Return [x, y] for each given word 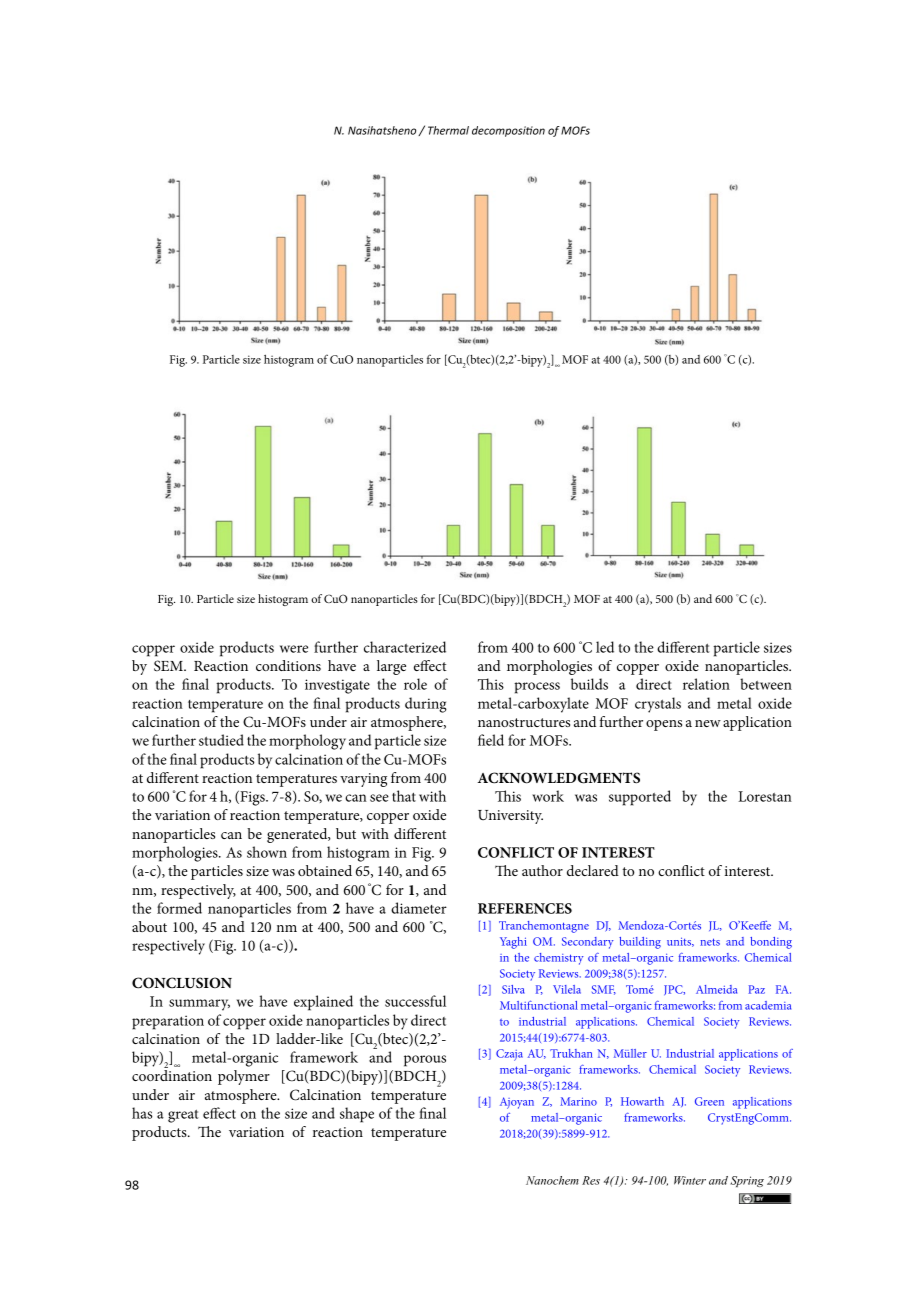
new [708, 723]
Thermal [448, 130]
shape [357, 1115]
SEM [169, 666]
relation [706, 684]
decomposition [508, 131]
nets [710, 942]
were [294, 649]
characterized [405, 647]
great [183, 1116]
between [766, 684]
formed [179, 908]
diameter [419, 908]
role [415, 684]
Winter [690, 1180]
